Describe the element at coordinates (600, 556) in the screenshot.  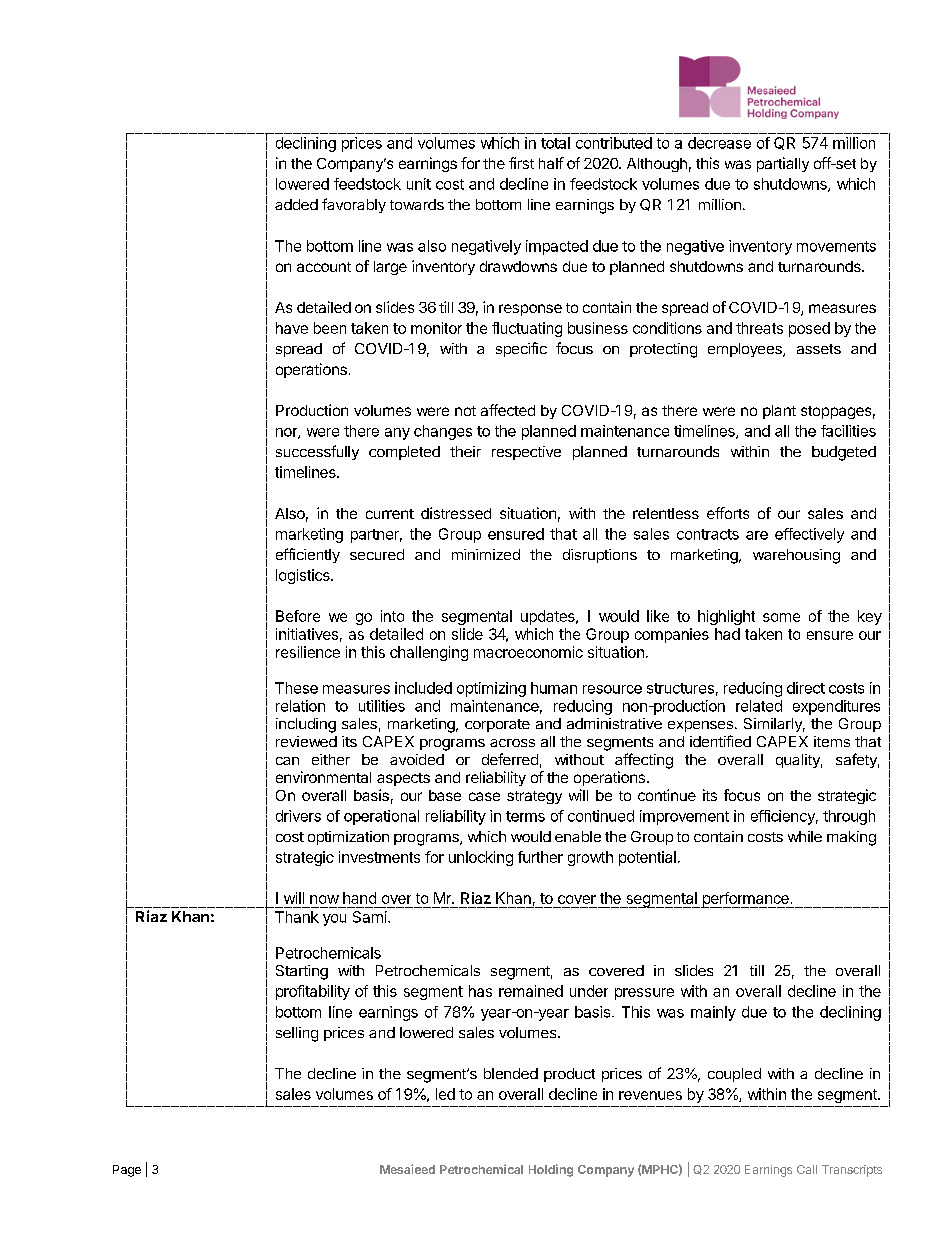
I see `disruptions` at that location.
